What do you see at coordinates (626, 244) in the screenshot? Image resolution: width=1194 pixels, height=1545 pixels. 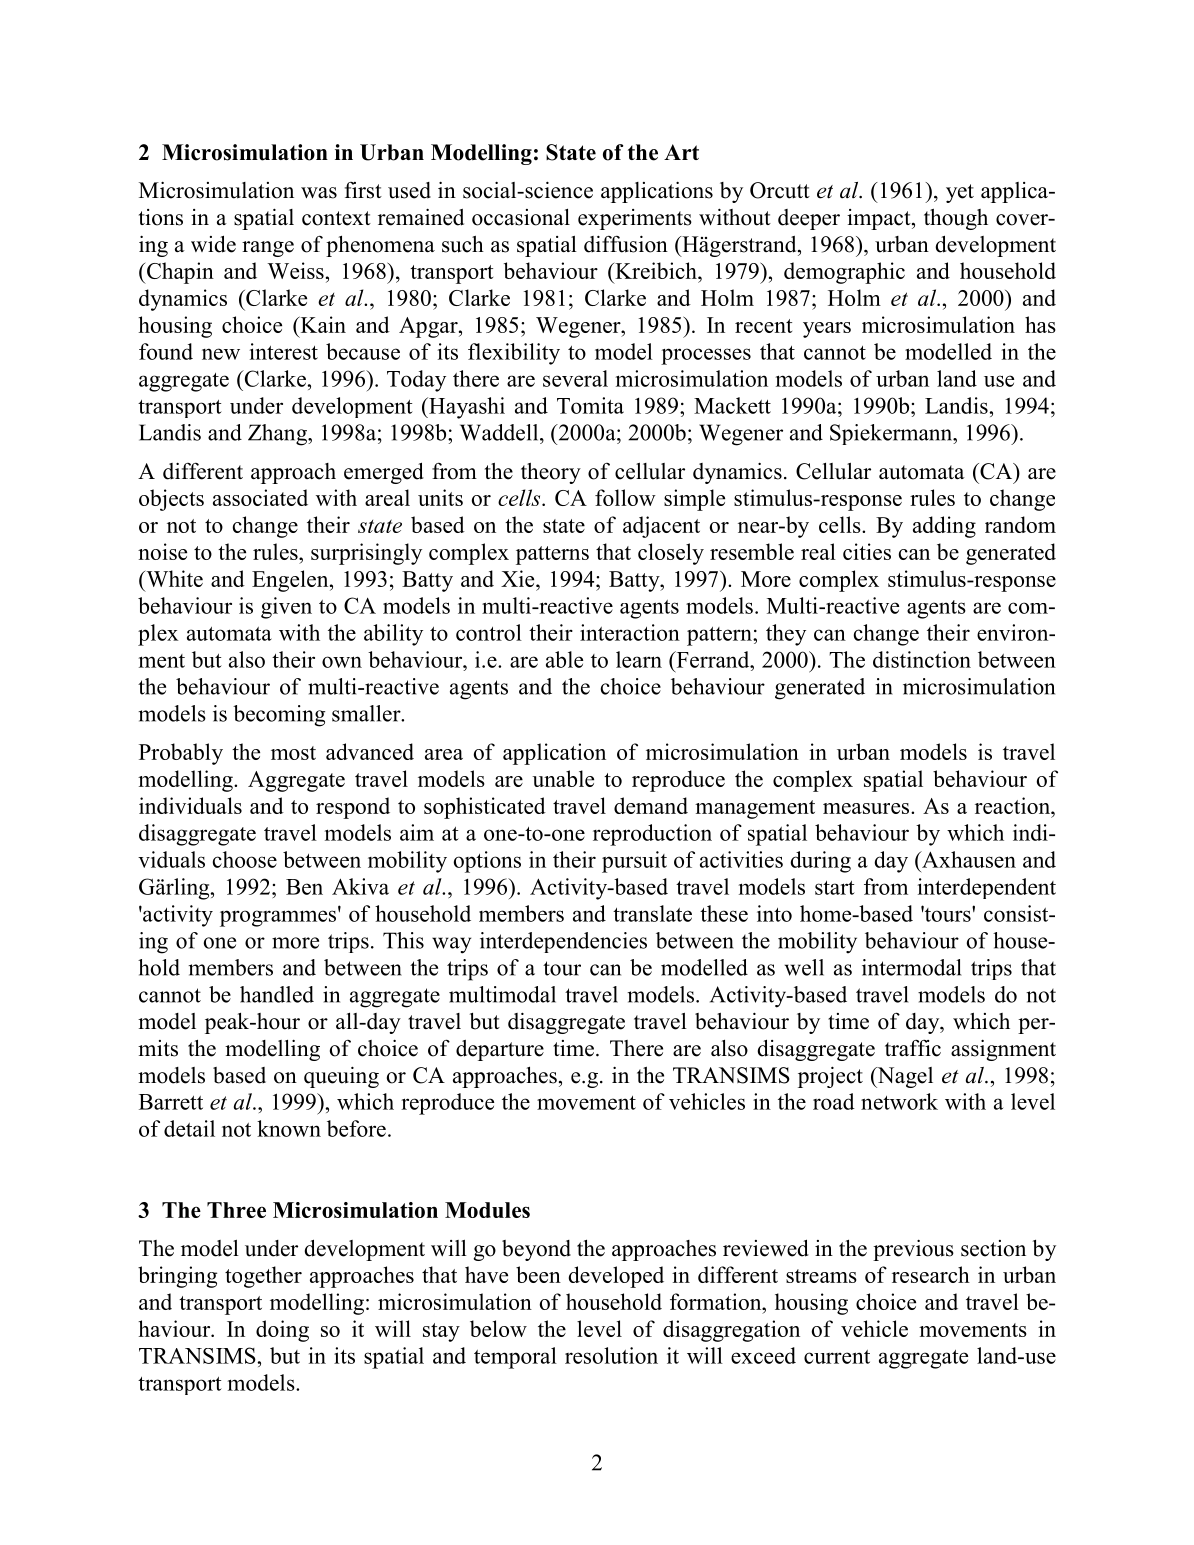 I see `diffusion` at bounding box center [626, 244].
